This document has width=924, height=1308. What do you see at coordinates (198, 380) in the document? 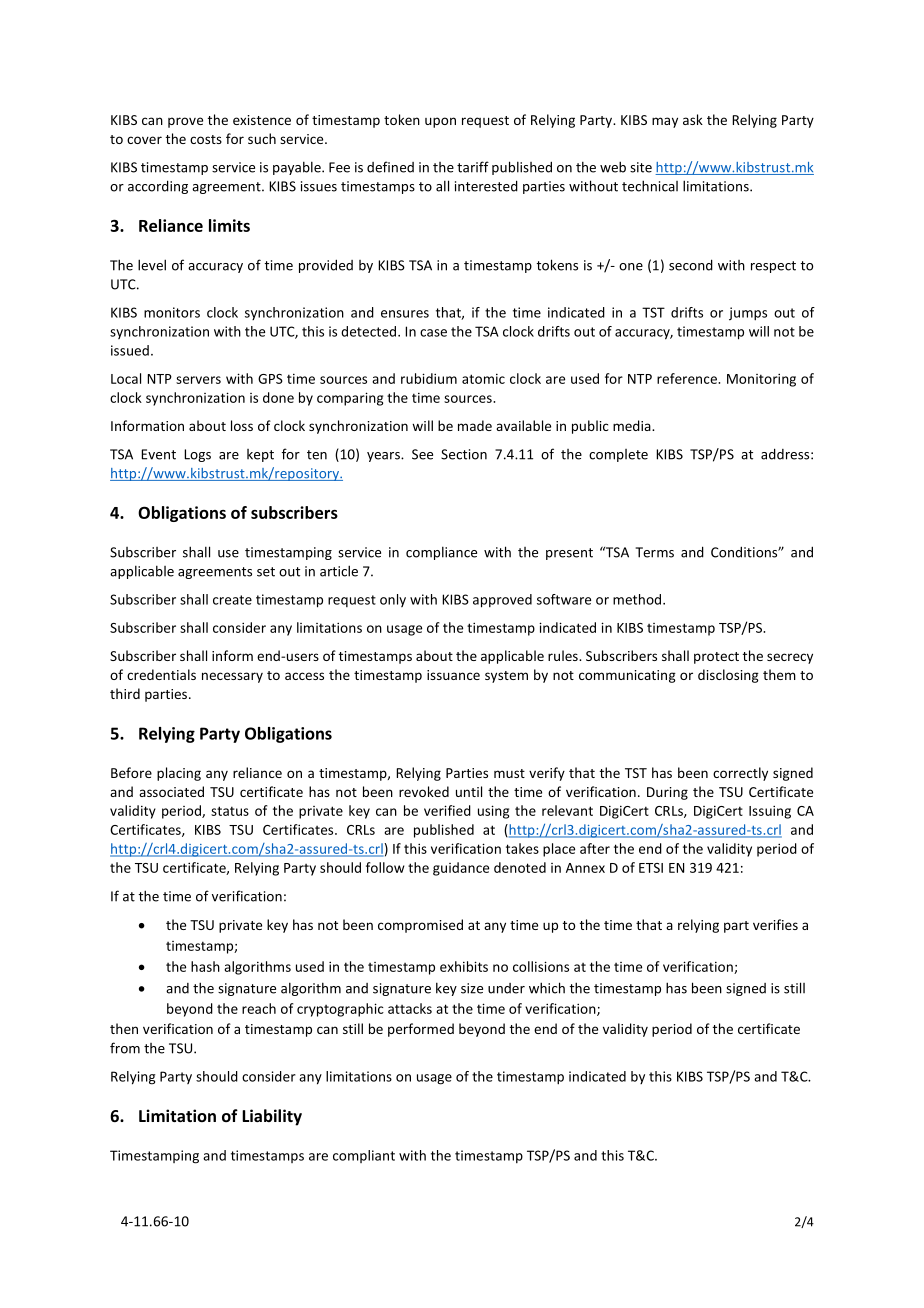
I see `servers` at bounding box center [198, 380].
